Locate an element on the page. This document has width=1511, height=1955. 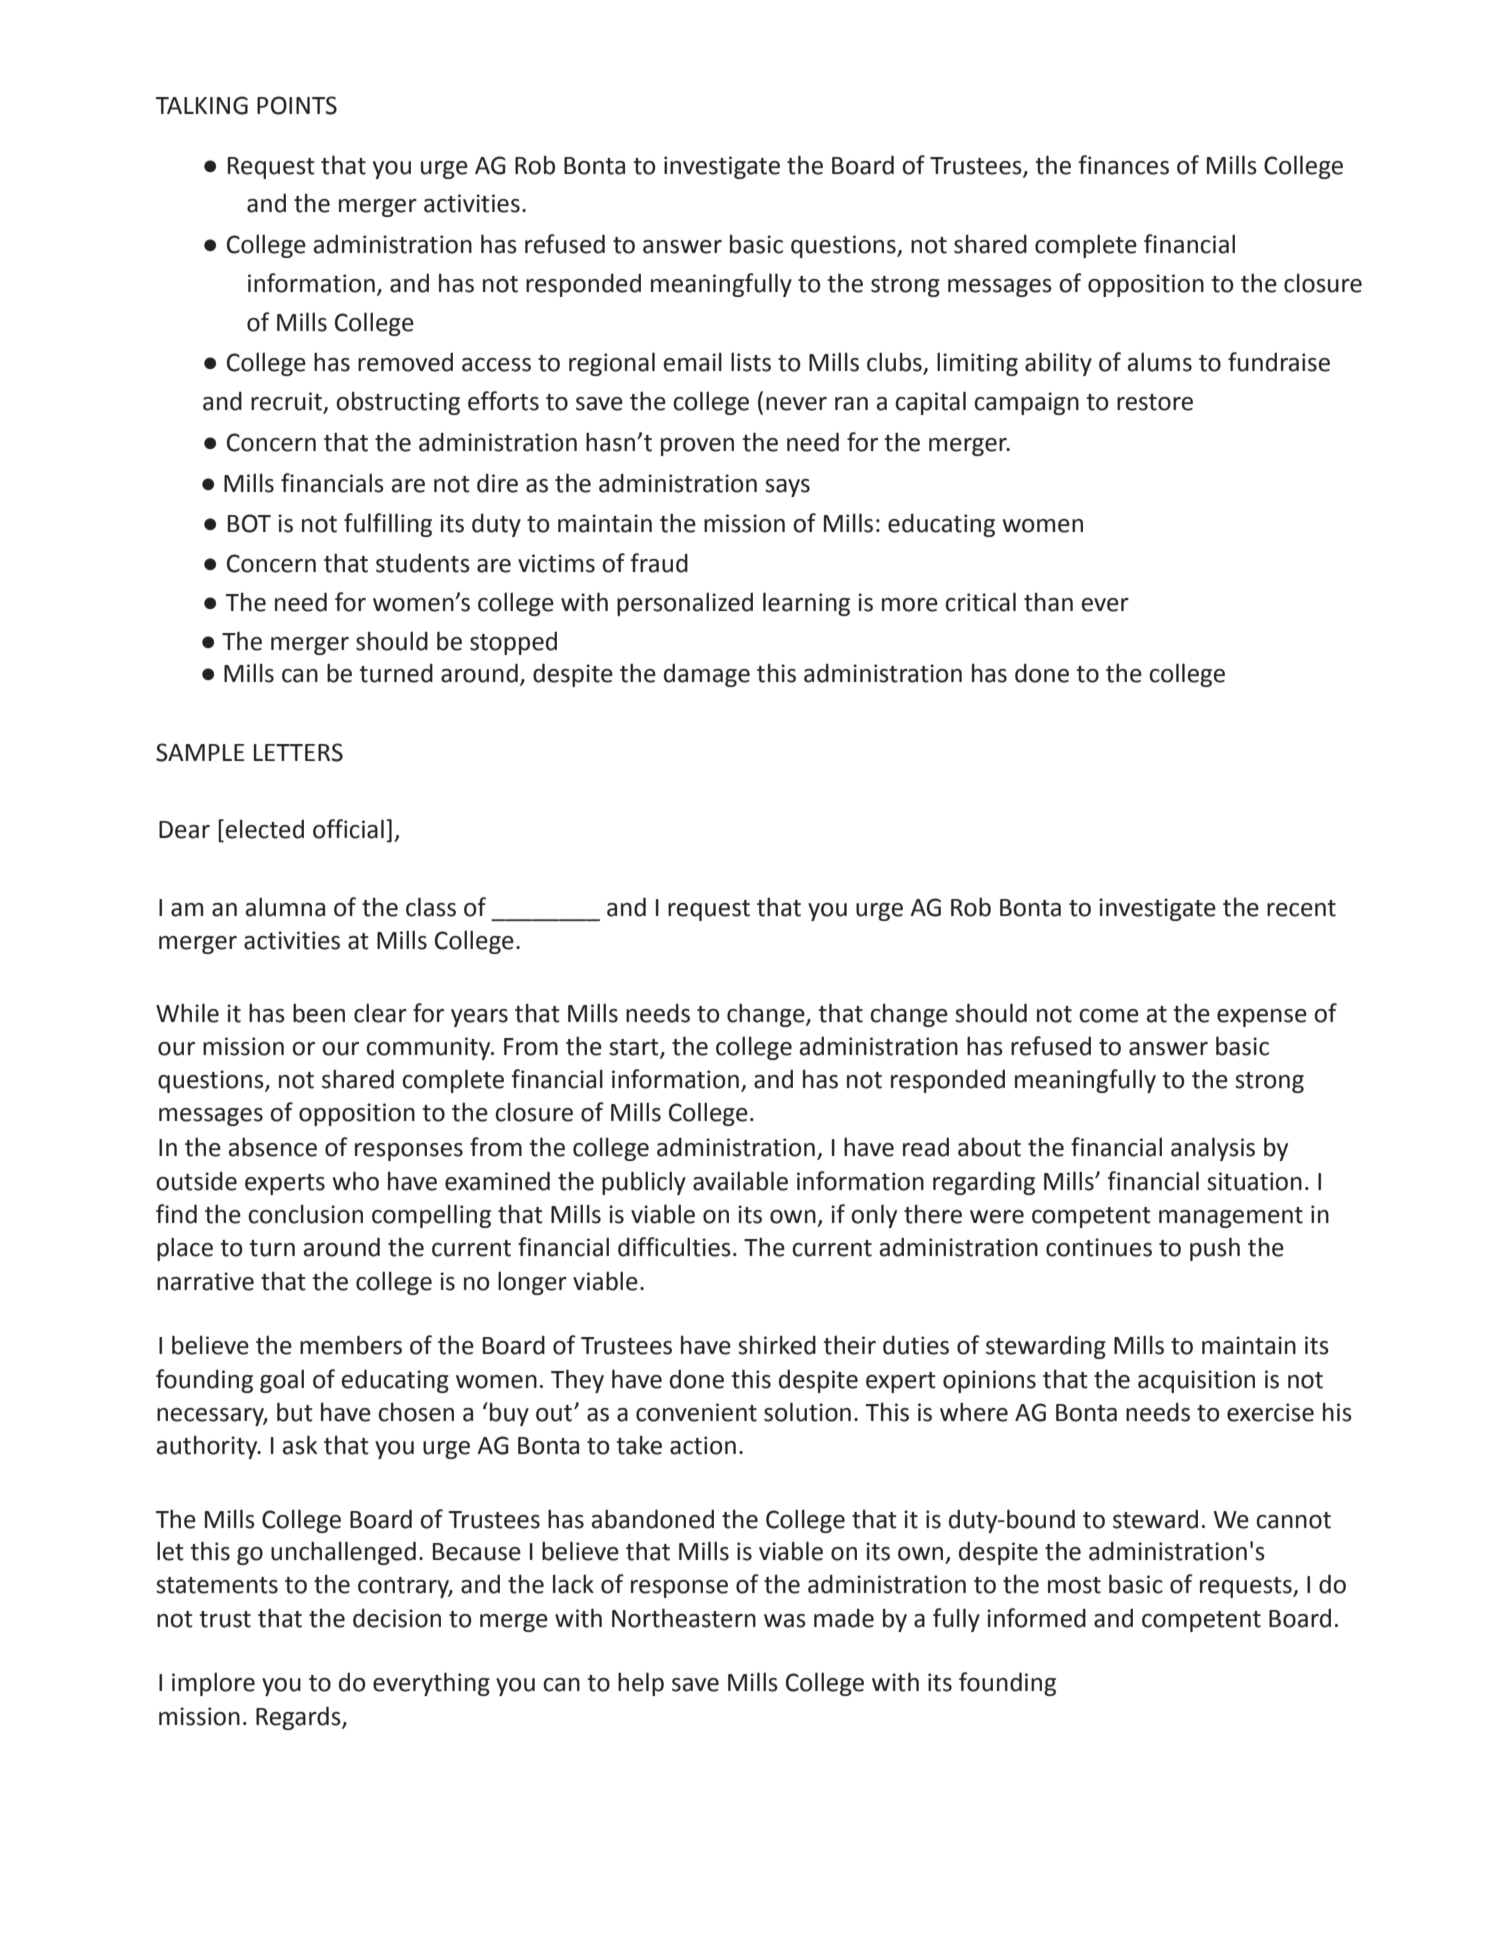
finances is located at coordinates (1123, 165).
